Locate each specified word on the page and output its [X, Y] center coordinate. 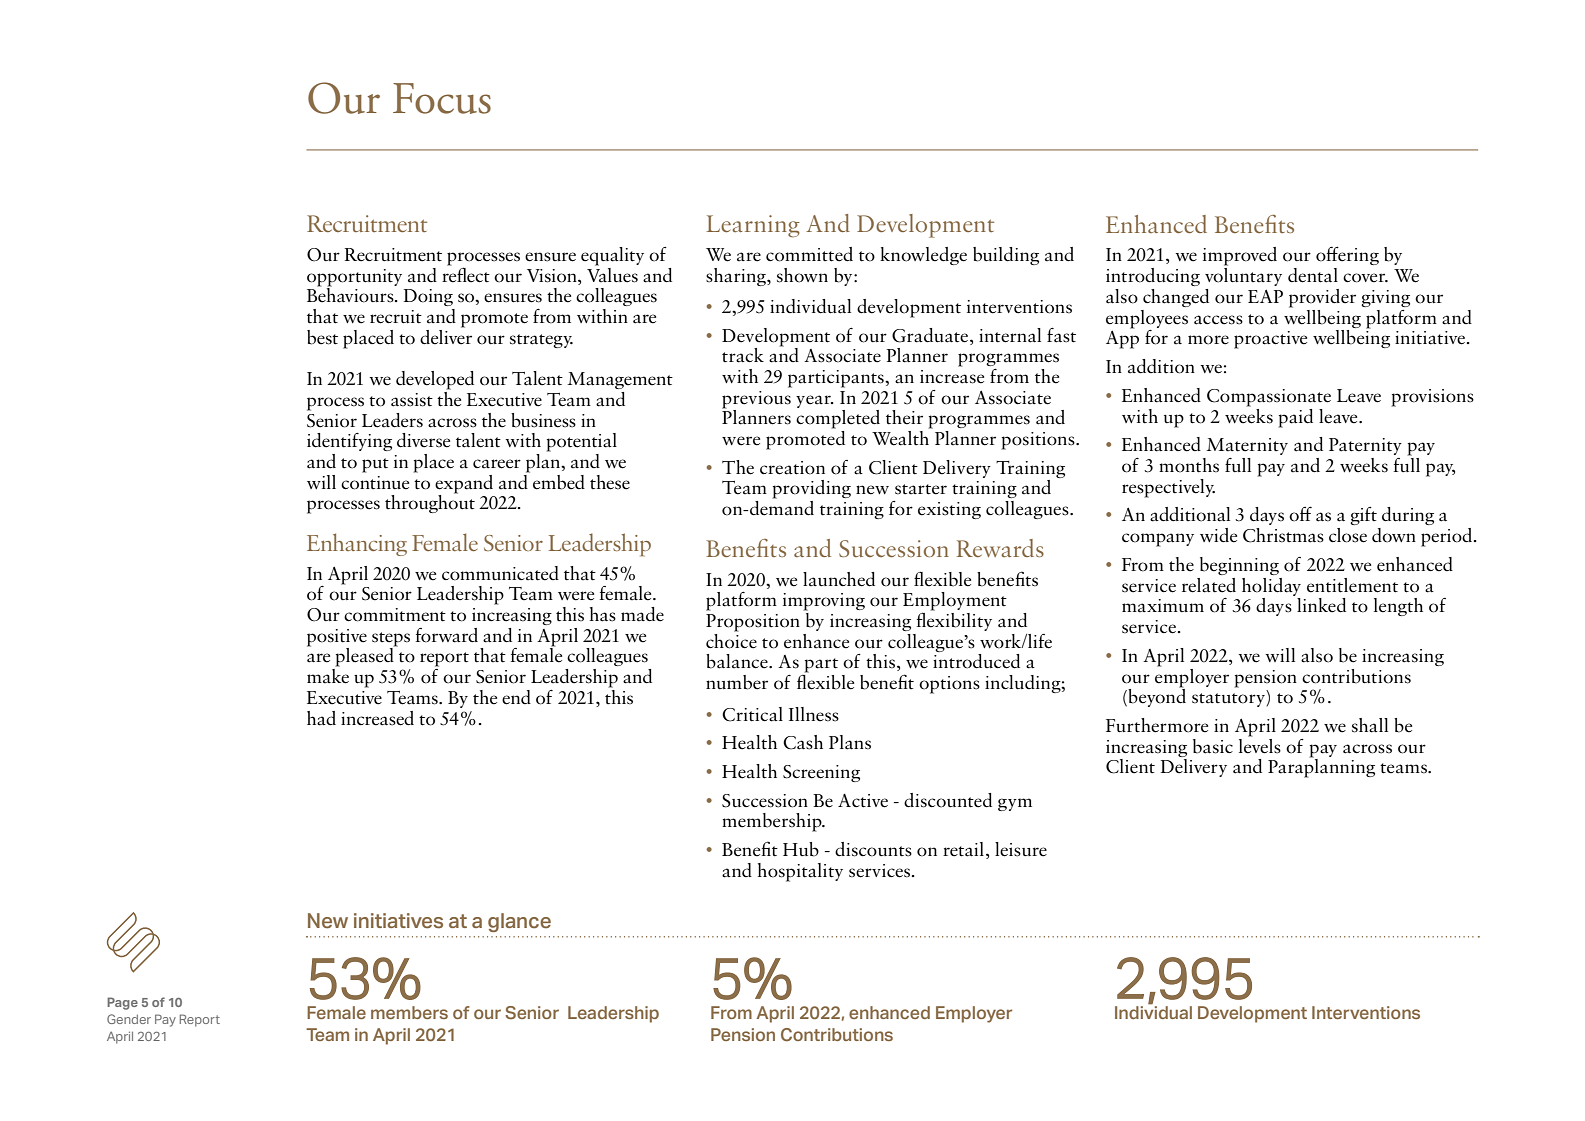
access [1218, 320]
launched [839, 579]
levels [1260, 745]
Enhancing [357, 544]
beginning [1239, 566]
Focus [442, 98]
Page [122, 1003]
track [743, 355]
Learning [753, 226]
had [321, 718]
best [322, 337]
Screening [821, 773]
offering [1347, 255]
